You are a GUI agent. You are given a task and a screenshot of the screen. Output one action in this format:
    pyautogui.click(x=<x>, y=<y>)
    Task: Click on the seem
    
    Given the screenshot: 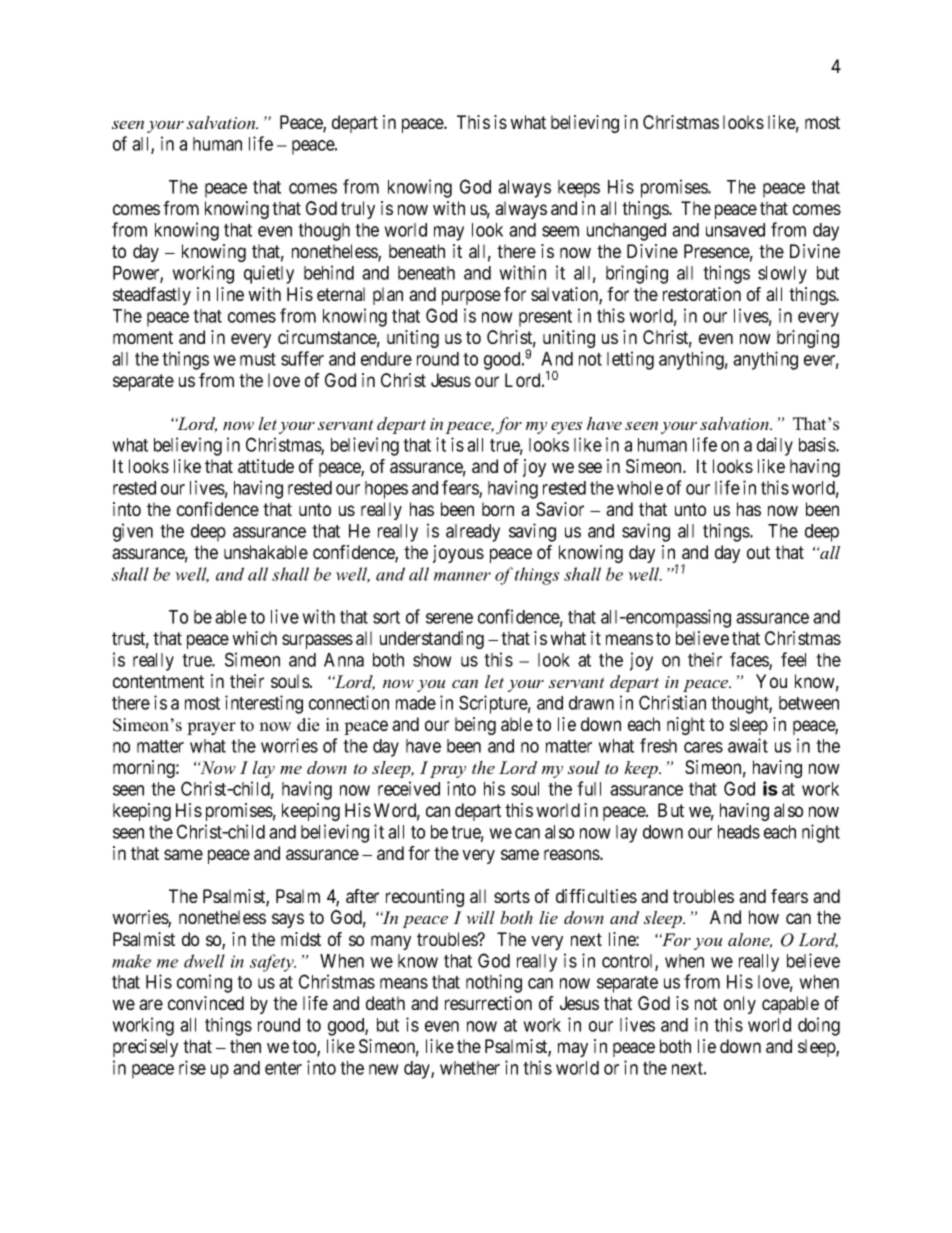 What is the action you would take?
    pyautogui.click(x=560, y=231)
